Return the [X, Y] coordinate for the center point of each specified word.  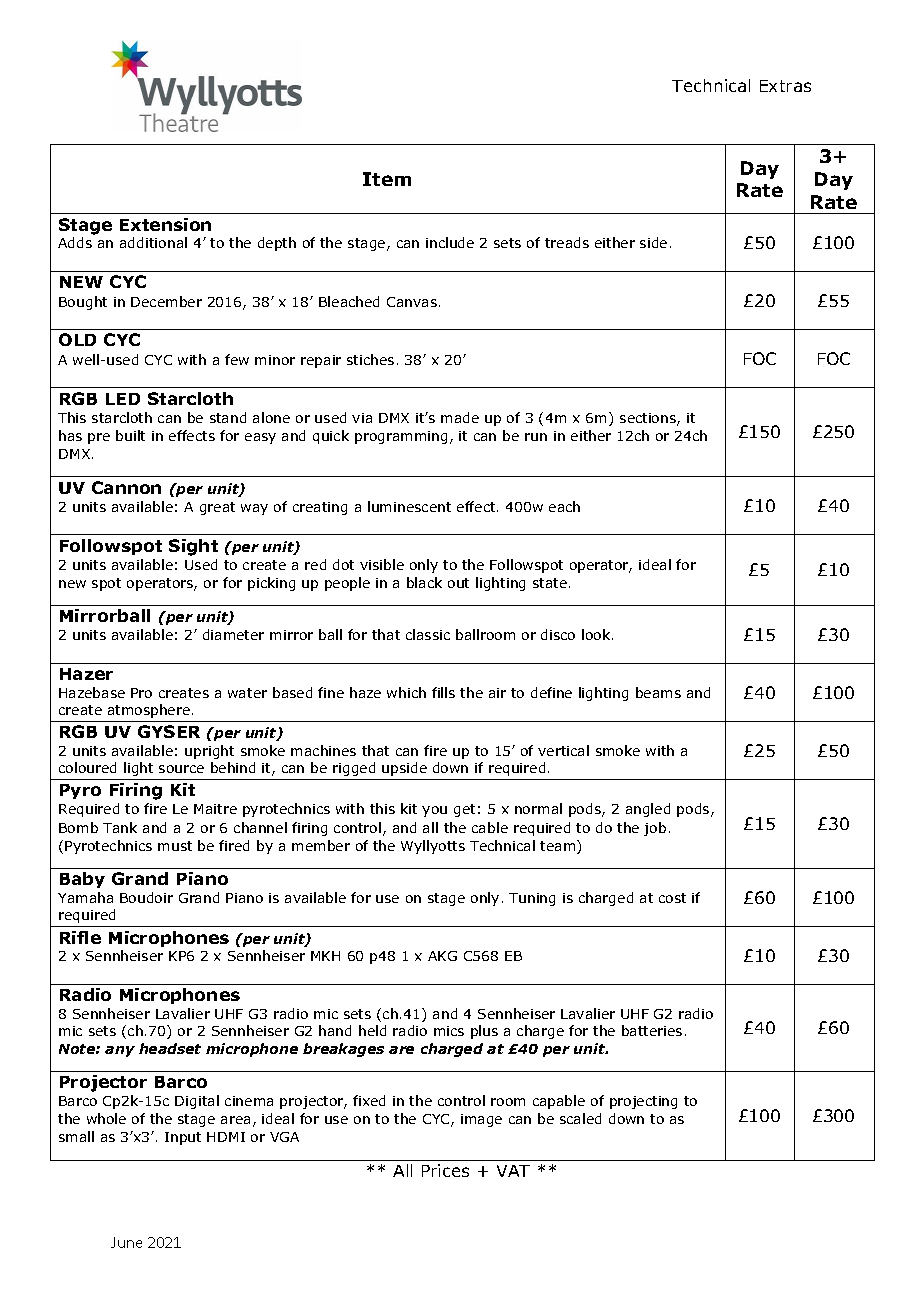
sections [649, 419]
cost [672, 898]
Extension [165, 224]
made [460, 417]
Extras [785, 86]
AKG [442, 956]
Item [387, 179]
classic [428, 634]
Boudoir [146, 897]
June [126, 1242]
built [130, 435]
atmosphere [149, 711]
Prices [445, 1170]
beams [658, 692]
